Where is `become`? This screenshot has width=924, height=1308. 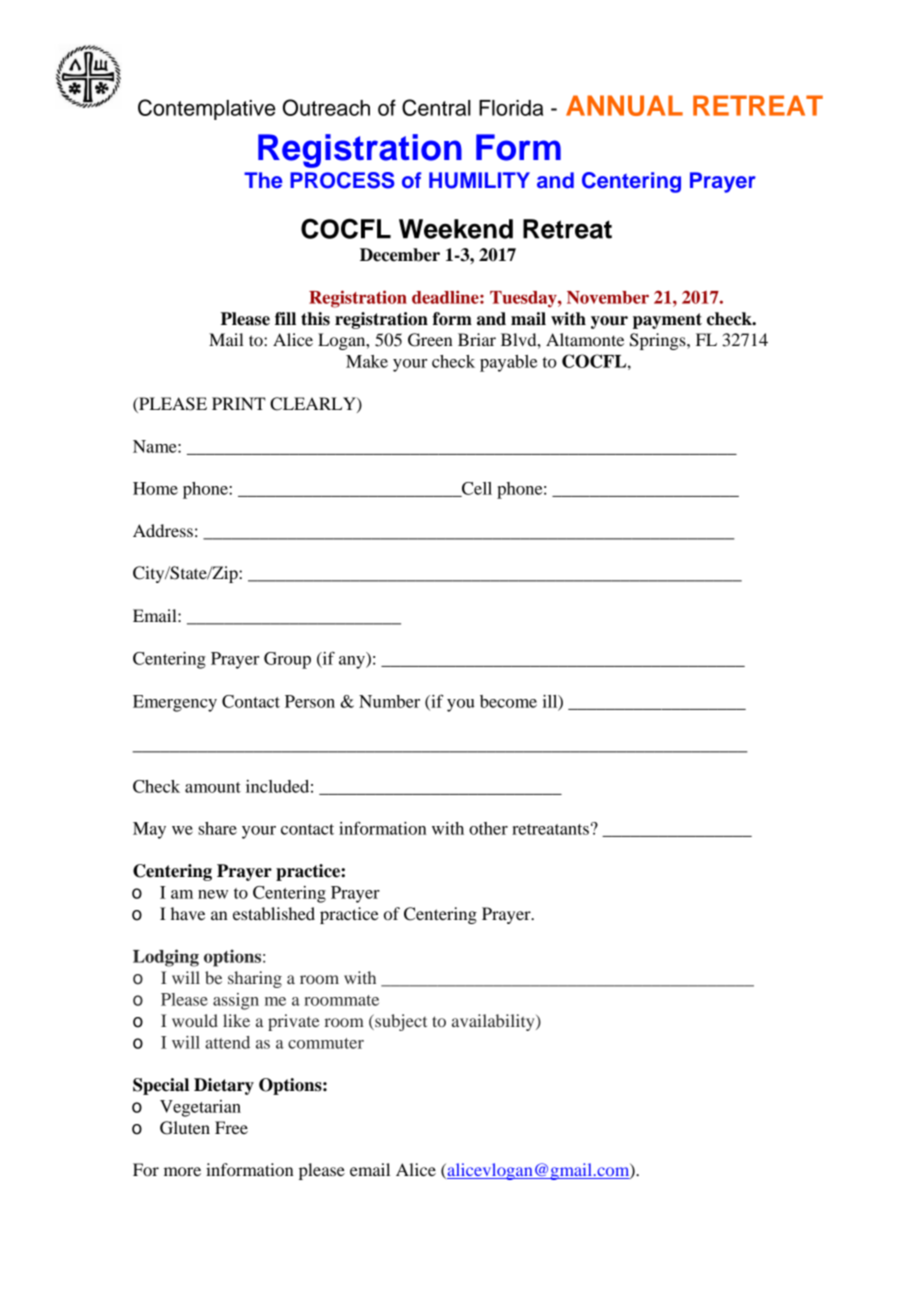 become is located at coordinates (508, 701).
